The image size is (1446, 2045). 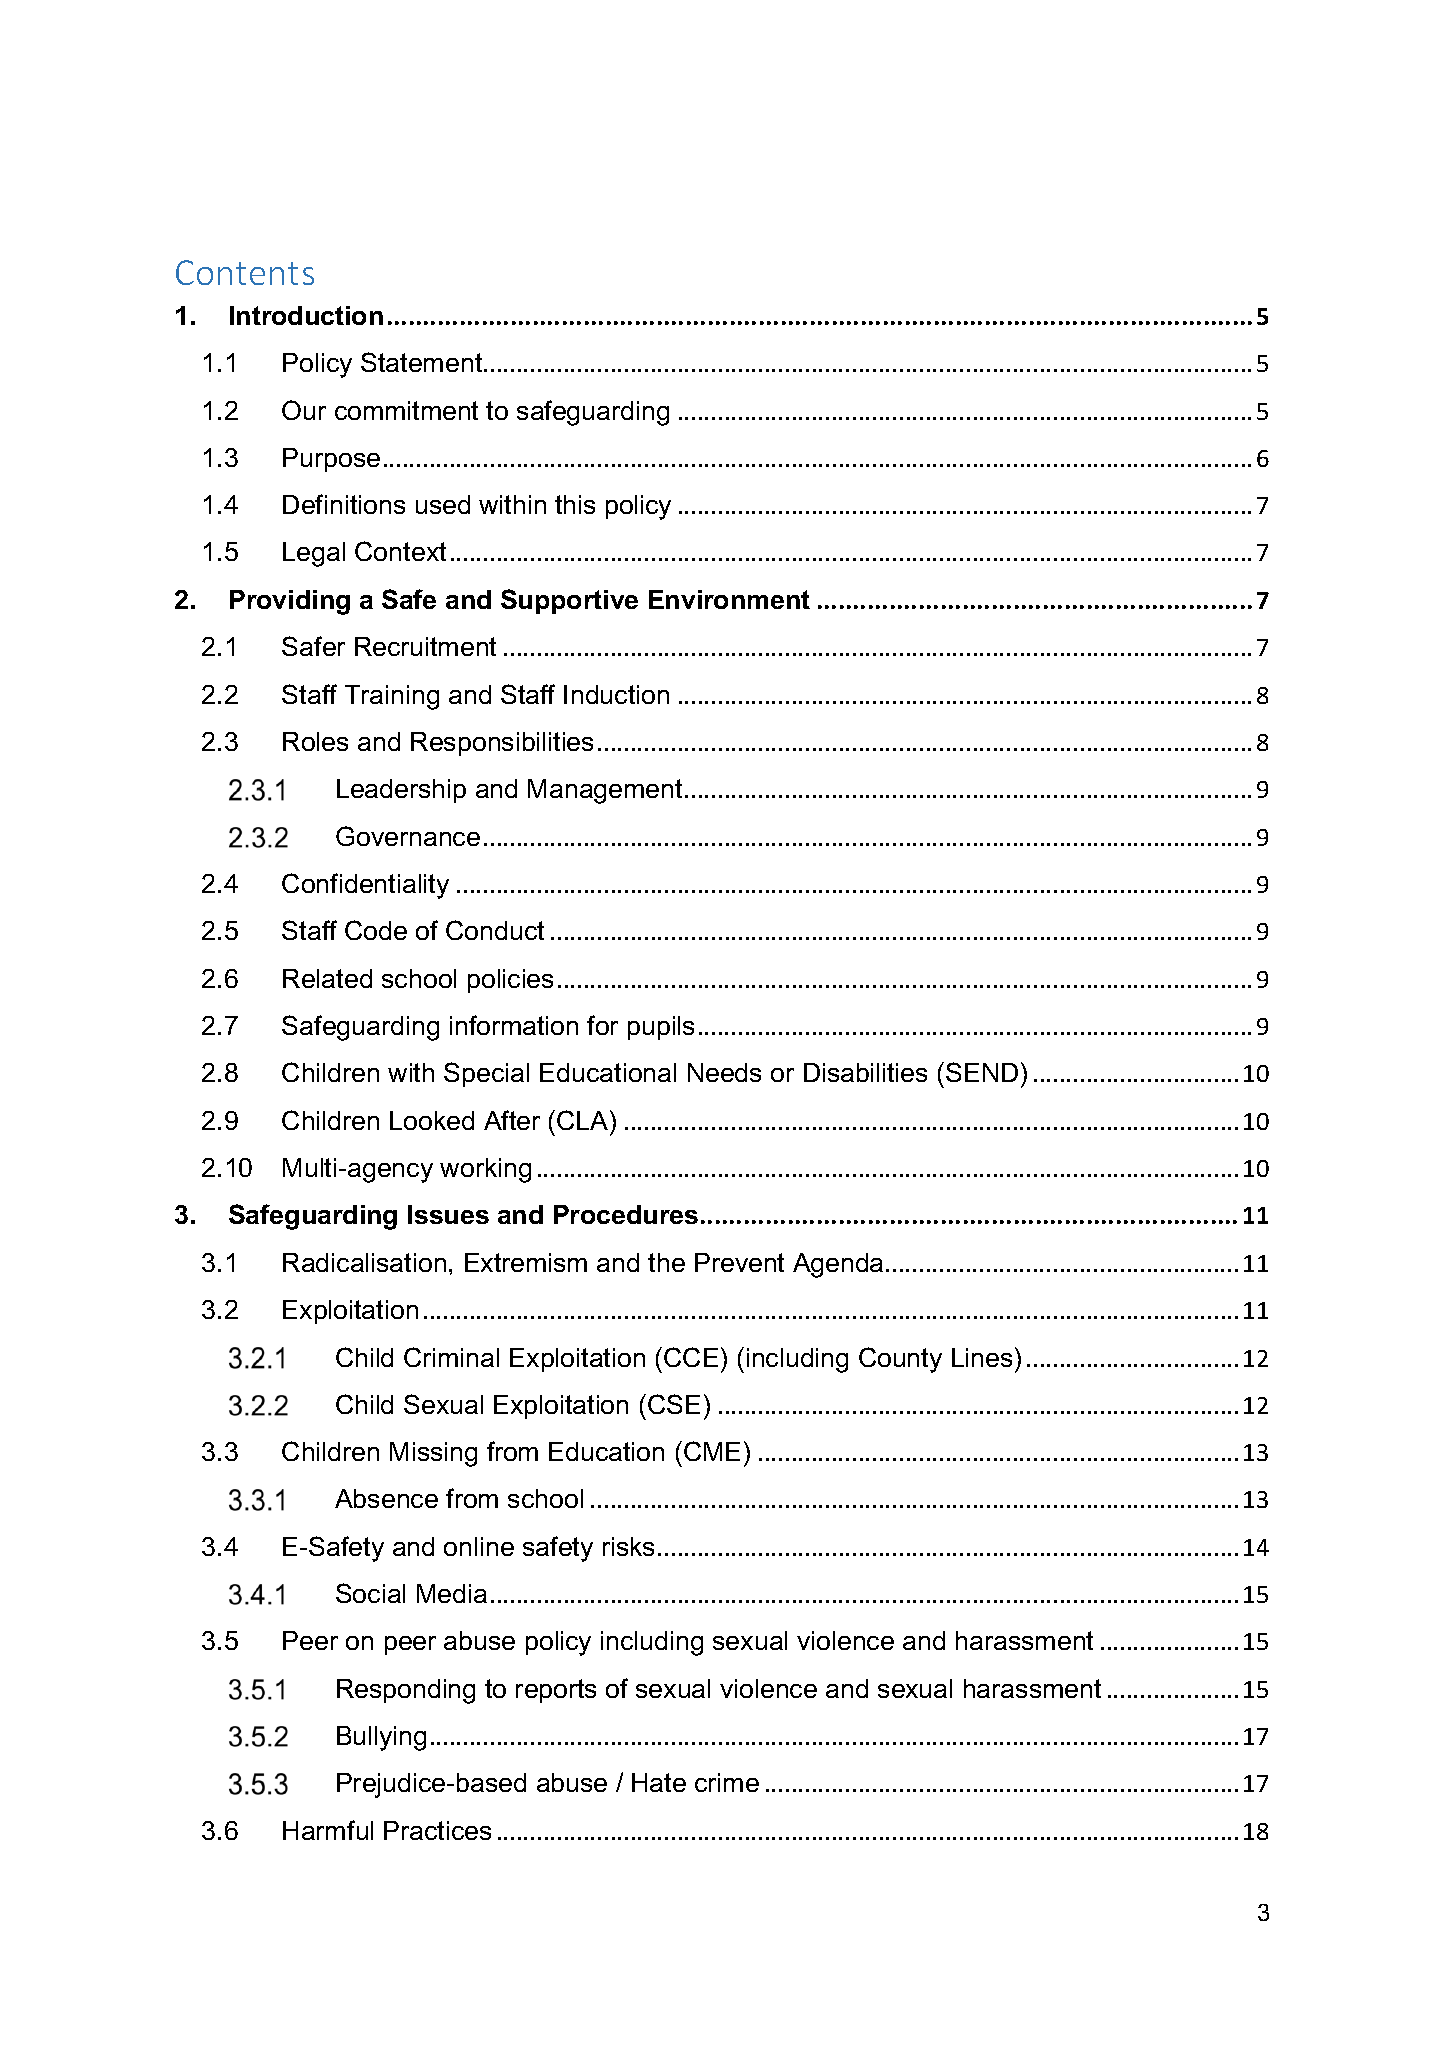 What do you see at coordinates (865, 1072) in the screenshot?
I see `Disabilities` at bounding box center [865, 1072].
